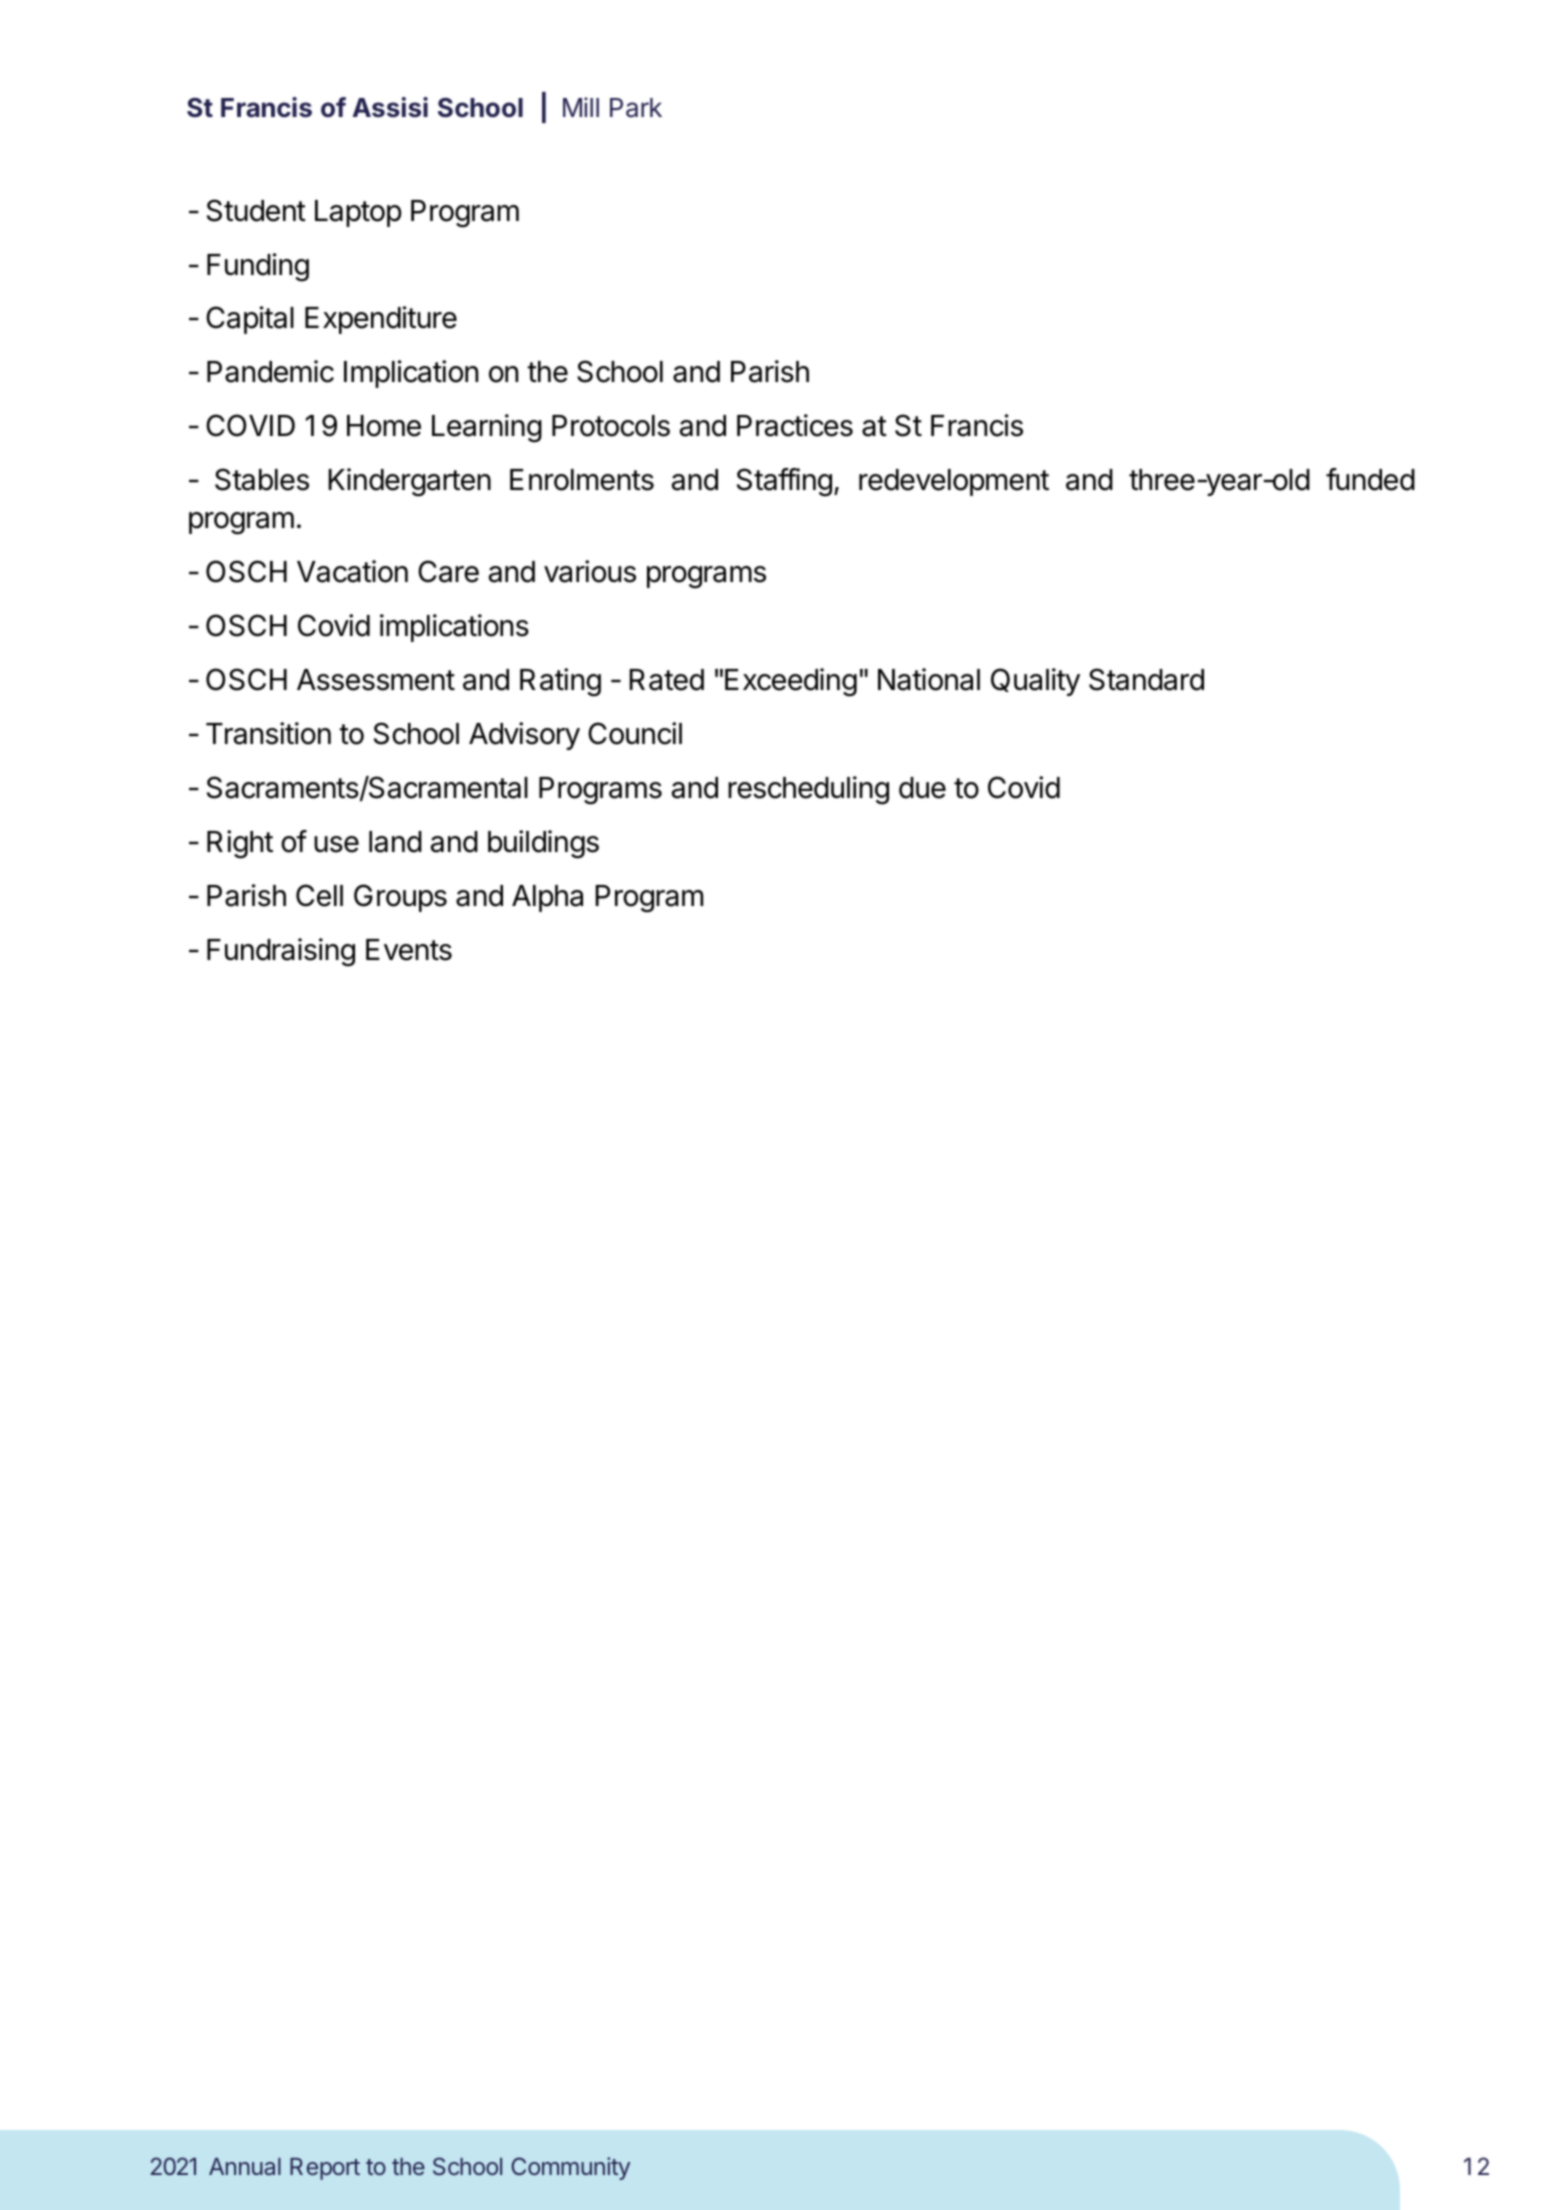 The height and width of the screenshot is (2210, 1563). What do you see at coordinates (325, 2169) in the screenshot?
I see `Report` at bounding box center [325, 2169].
